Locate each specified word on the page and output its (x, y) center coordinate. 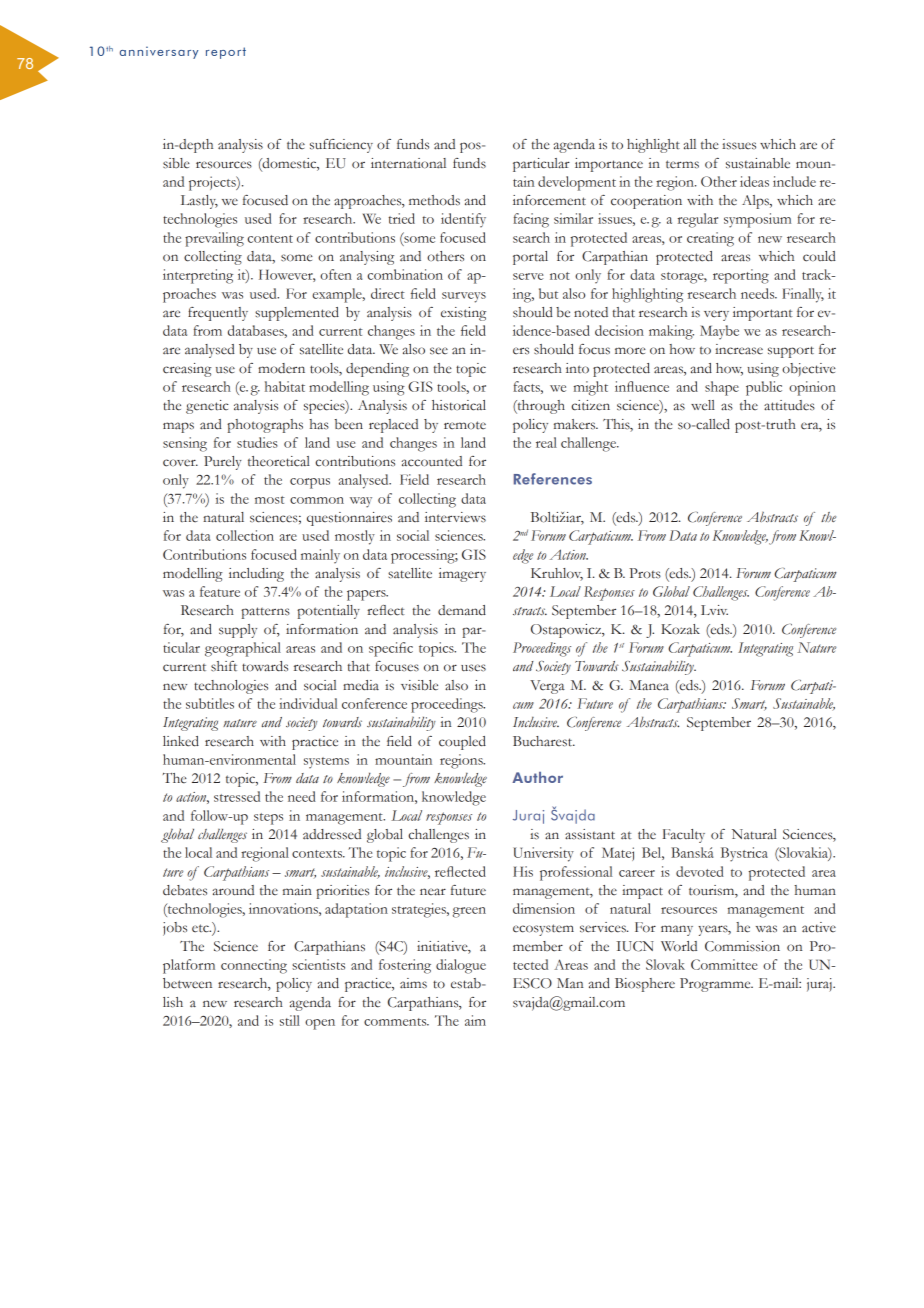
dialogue (461, 966)
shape (722, 388)
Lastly (199, 202)
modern (281, 368)
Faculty (684, 836)
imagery (462, 575)
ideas (754, 181)
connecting (254, 966)
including (256, 575)
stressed (237, 796)
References (553, 479)
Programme (716, 985)
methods (434, 200)
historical (459, 405)
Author (537, 777)
